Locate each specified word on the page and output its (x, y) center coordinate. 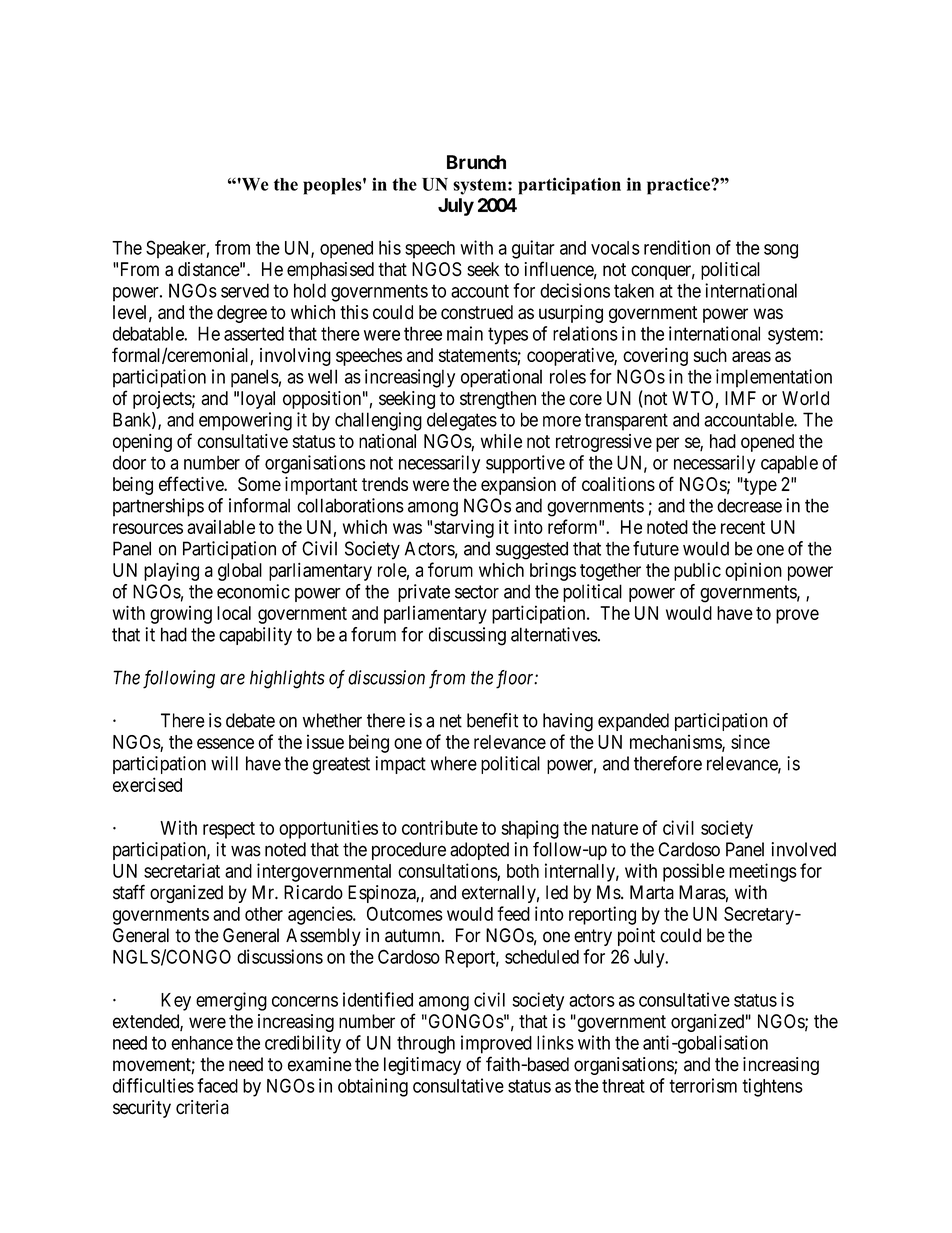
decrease (749, 505)
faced (217, 1085)
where (454, 763)
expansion (518, 486)
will (224, 763)
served (245, 290)
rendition (677, 247)
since (750, 741)
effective (192, 483)
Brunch (476, 162)
